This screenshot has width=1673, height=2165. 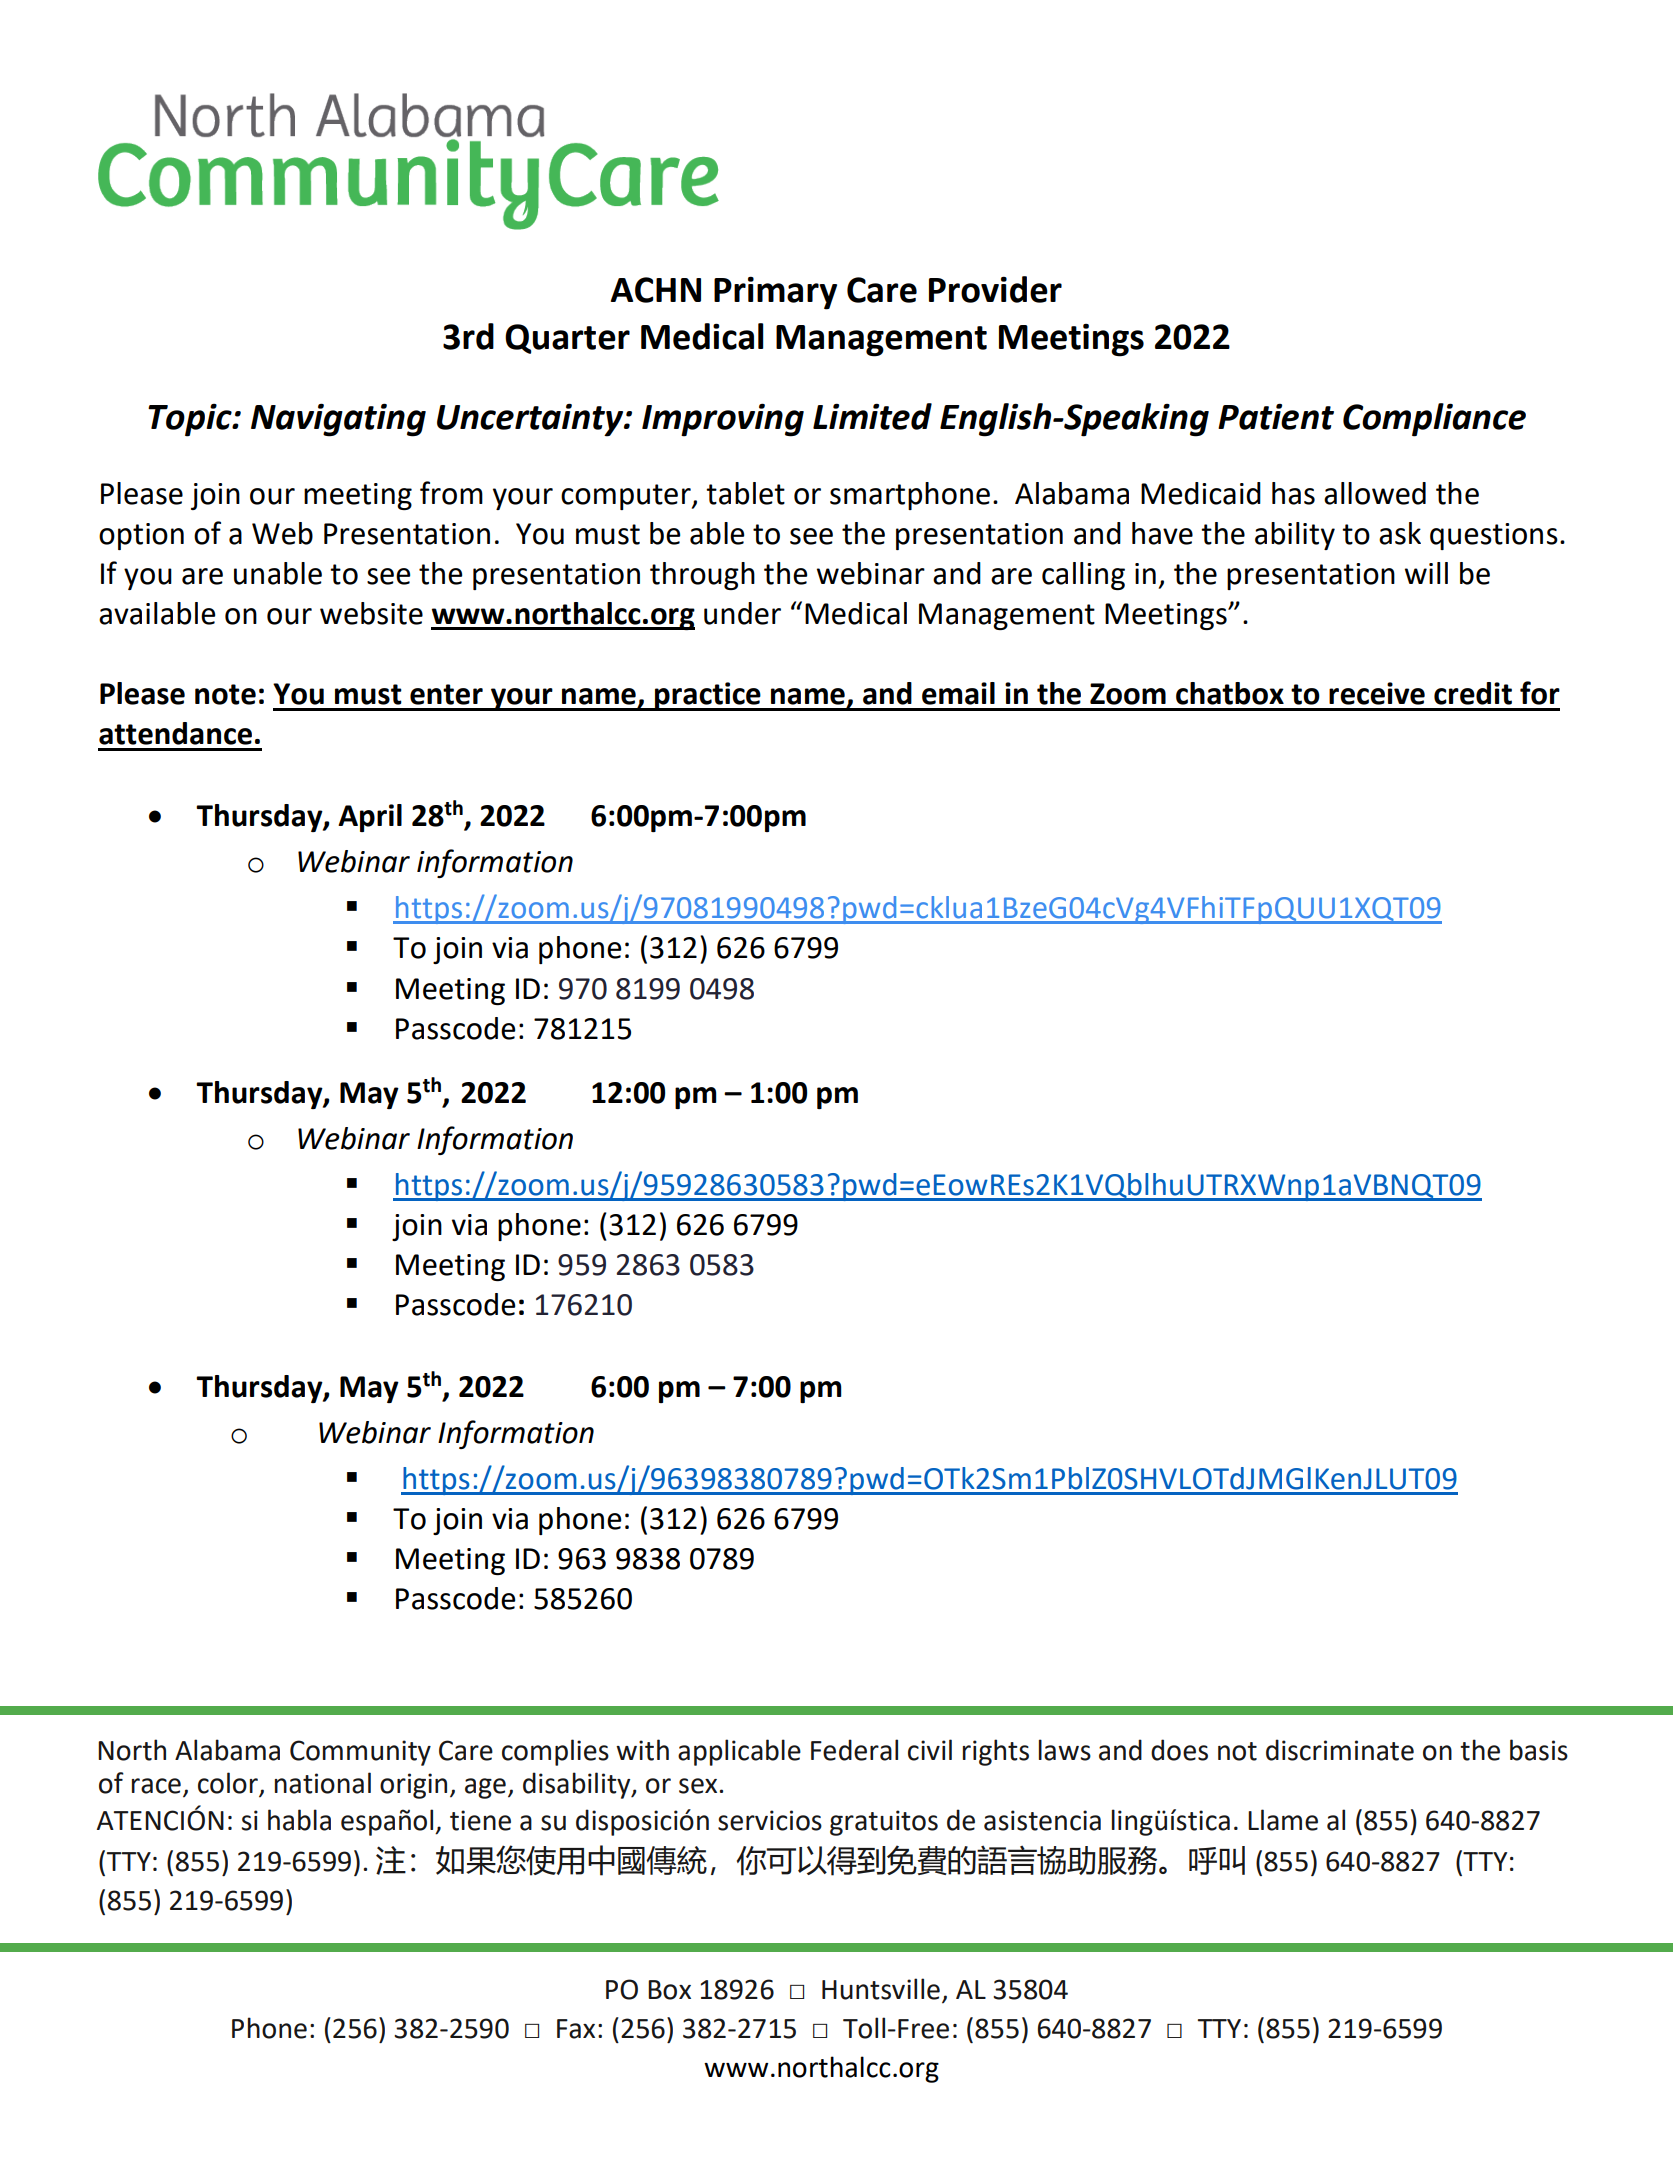 What do you see at coordinates (338, 420) in the screenshot?
I see `Navigating` at bounding box center [338, 420].
